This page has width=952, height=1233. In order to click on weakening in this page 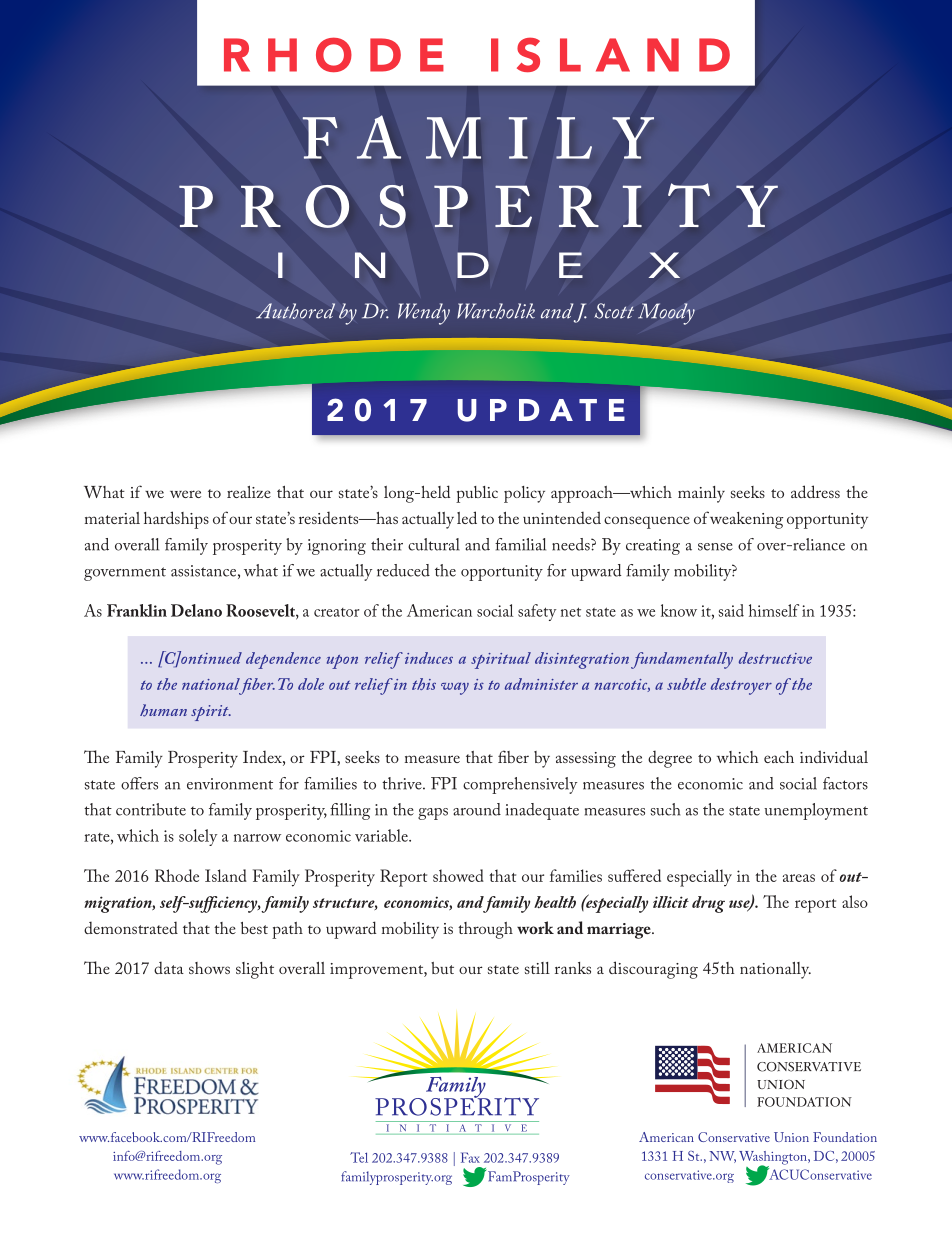, I will do `click(746, 520)`.
